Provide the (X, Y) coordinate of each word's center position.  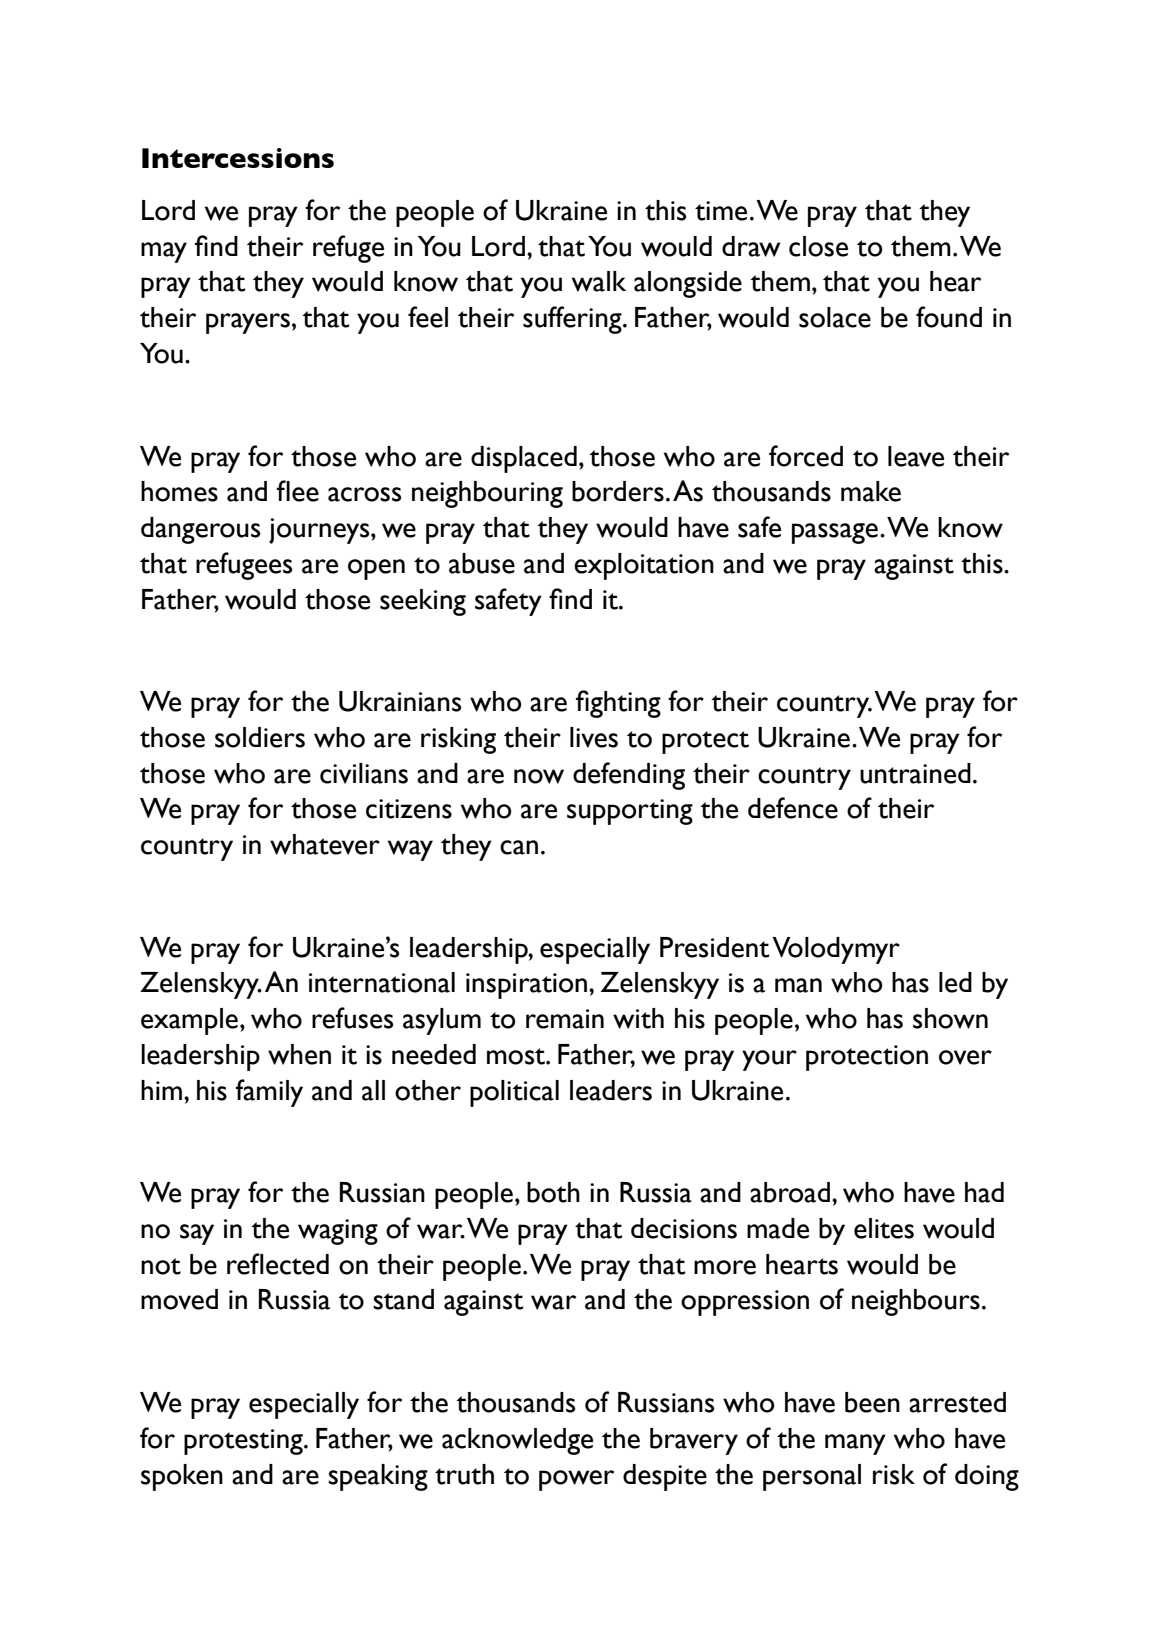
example (189, 1021)
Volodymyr (836, 950)
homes (179, 491)
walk (599, 281)
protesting (244, 1442)
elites (884, 1228)
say (197, 1234)
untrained (915, 773)
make (871, 491)
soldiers (260, 737)
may (164, 252)
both (553, 1192)
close (818, 246)
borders (618, 491)
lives (594, 737)
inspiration (528, 986)
